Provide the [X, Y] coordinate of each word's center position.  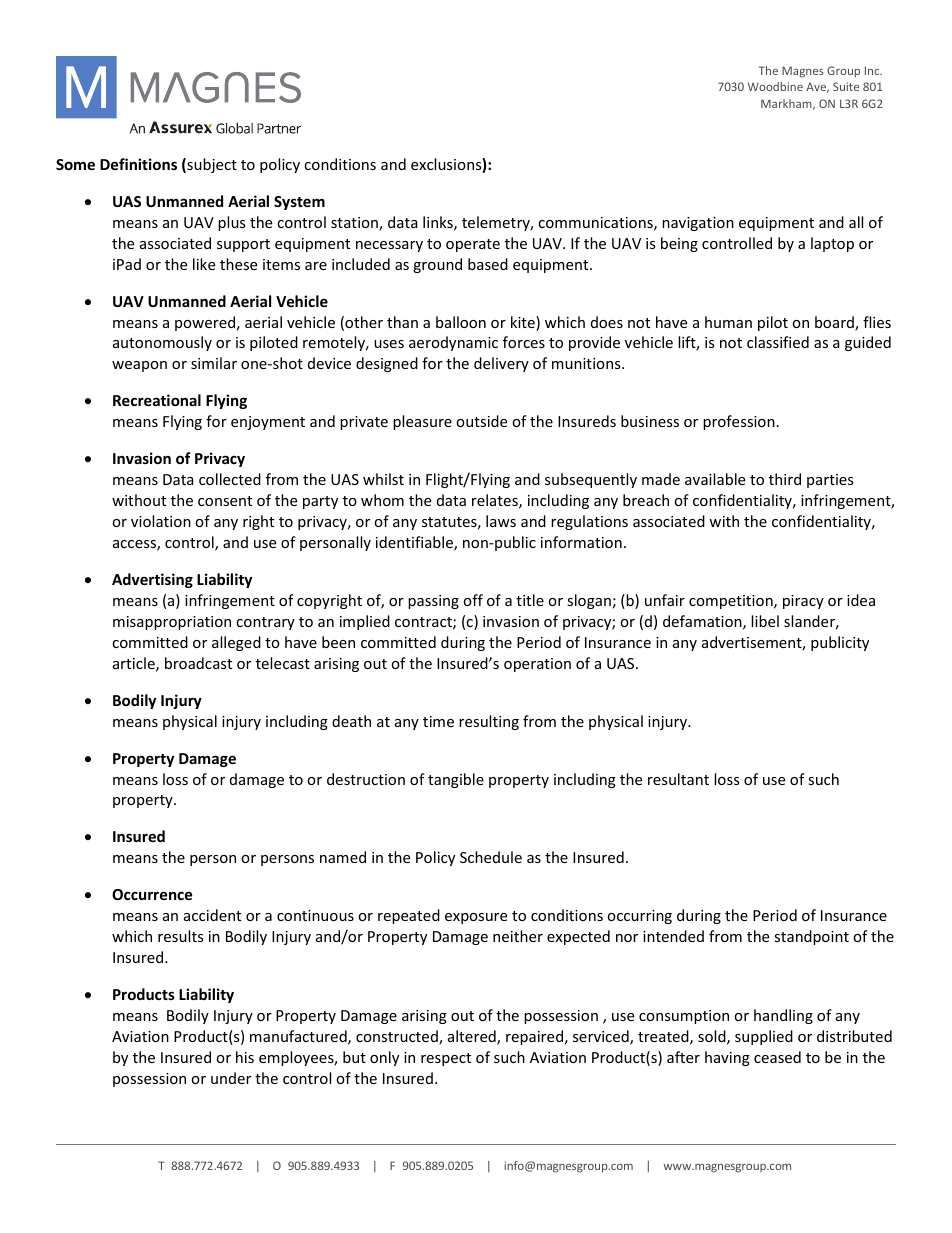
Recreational [157, 400]
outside [481, 421]
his [245, 1057]
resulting [489, 722]
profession [739, 422]
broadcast [198, 663]
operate [473, 245]
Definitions [138, 164]
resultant [678, 779]
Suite [846, 86]
